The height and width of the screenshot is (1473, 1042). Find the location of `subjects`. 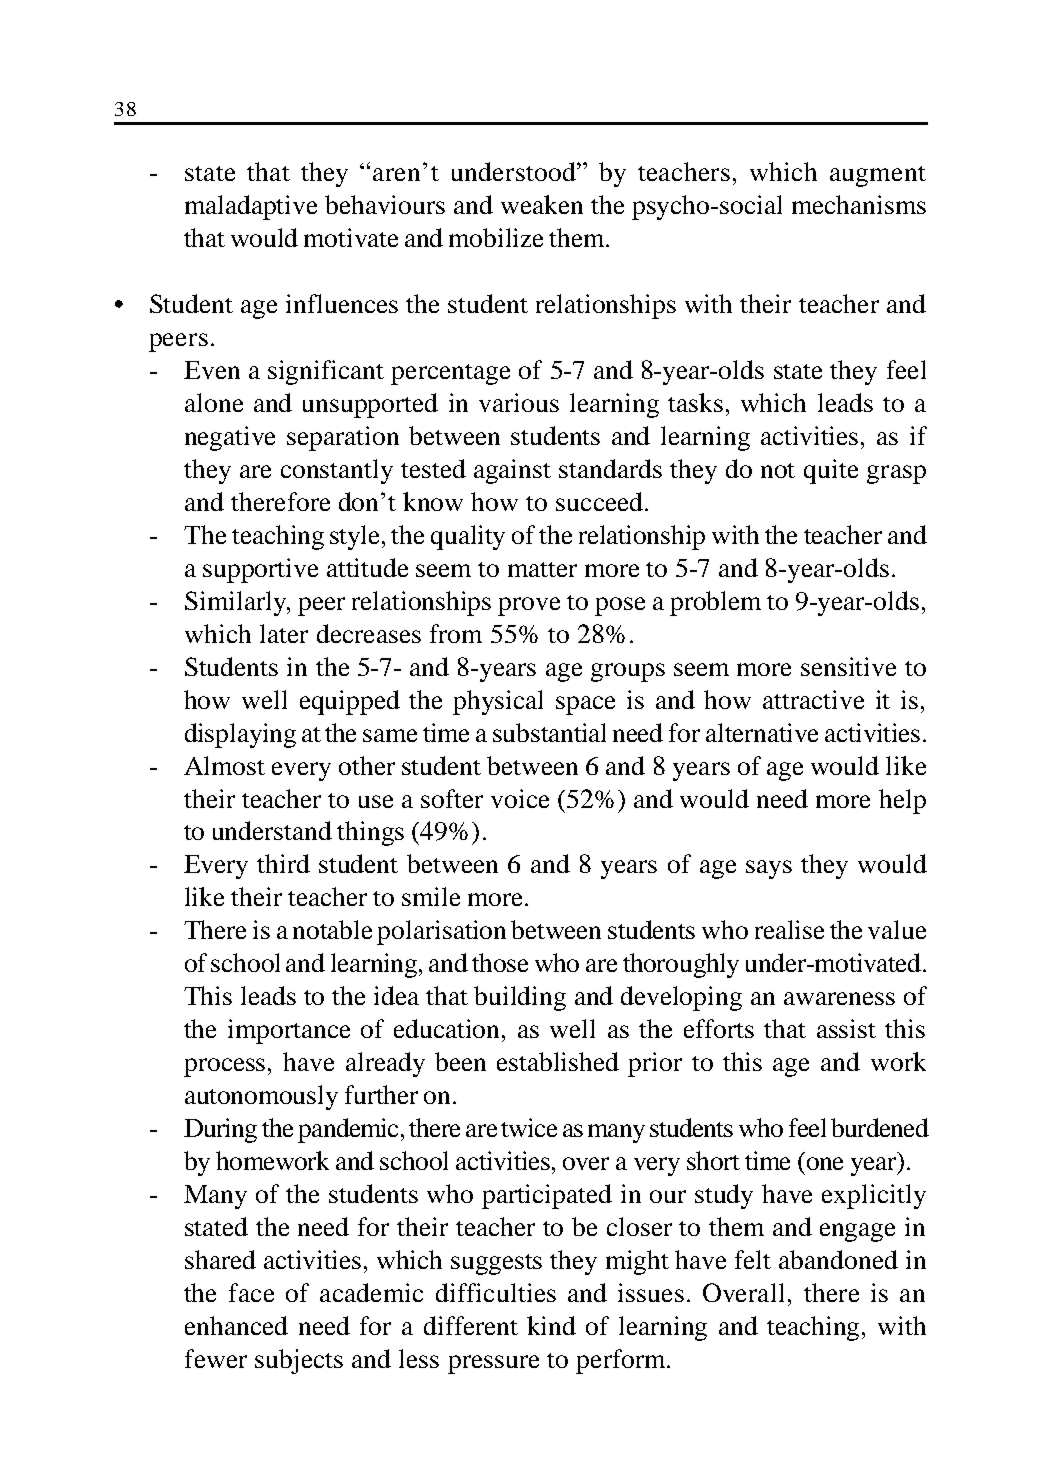

subjects is located at coordinates (299, 1361).
